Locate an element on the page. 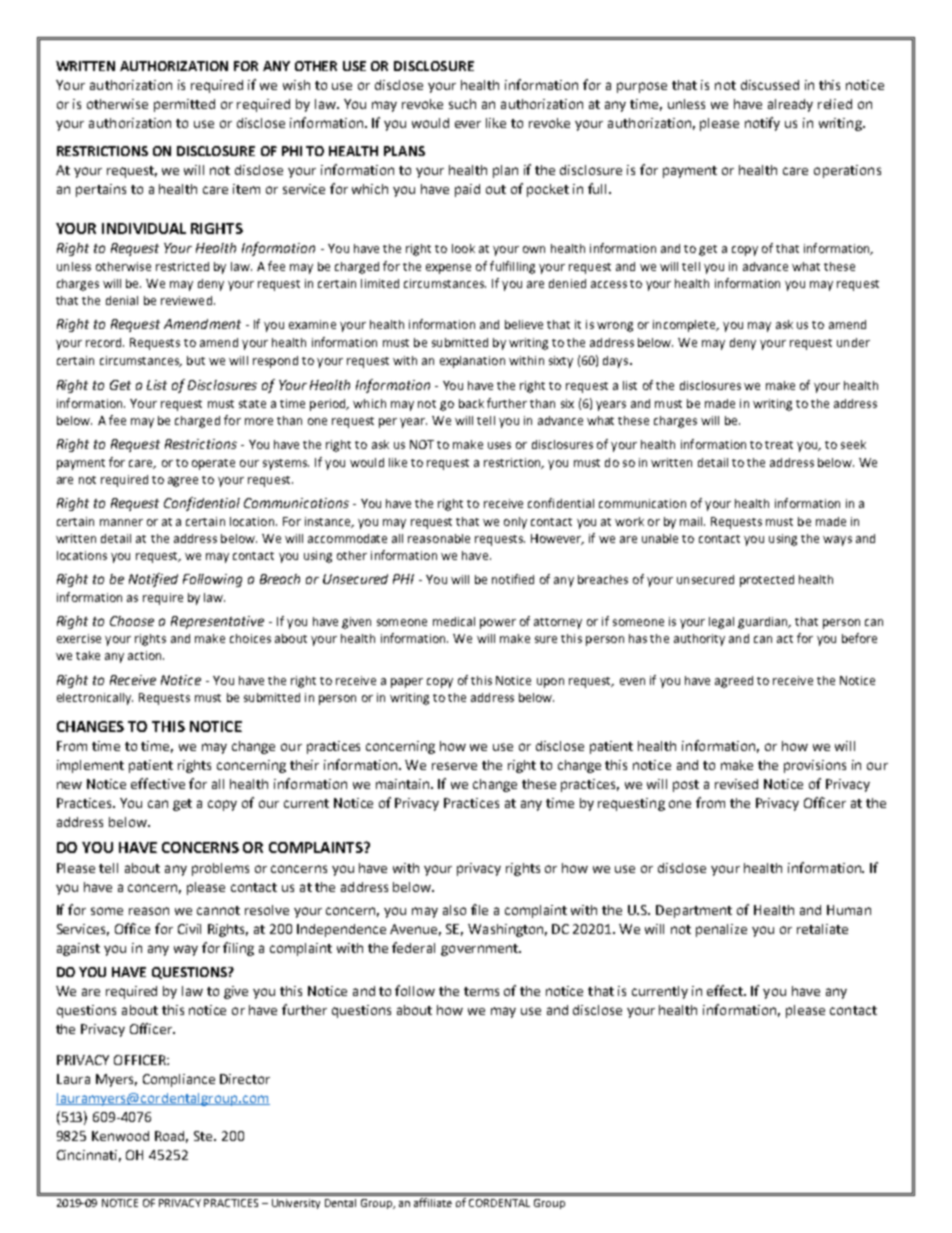 Image resolution: width=952 pixels, height=1233 pixels. guardian is located at coordinates (764, 623).
